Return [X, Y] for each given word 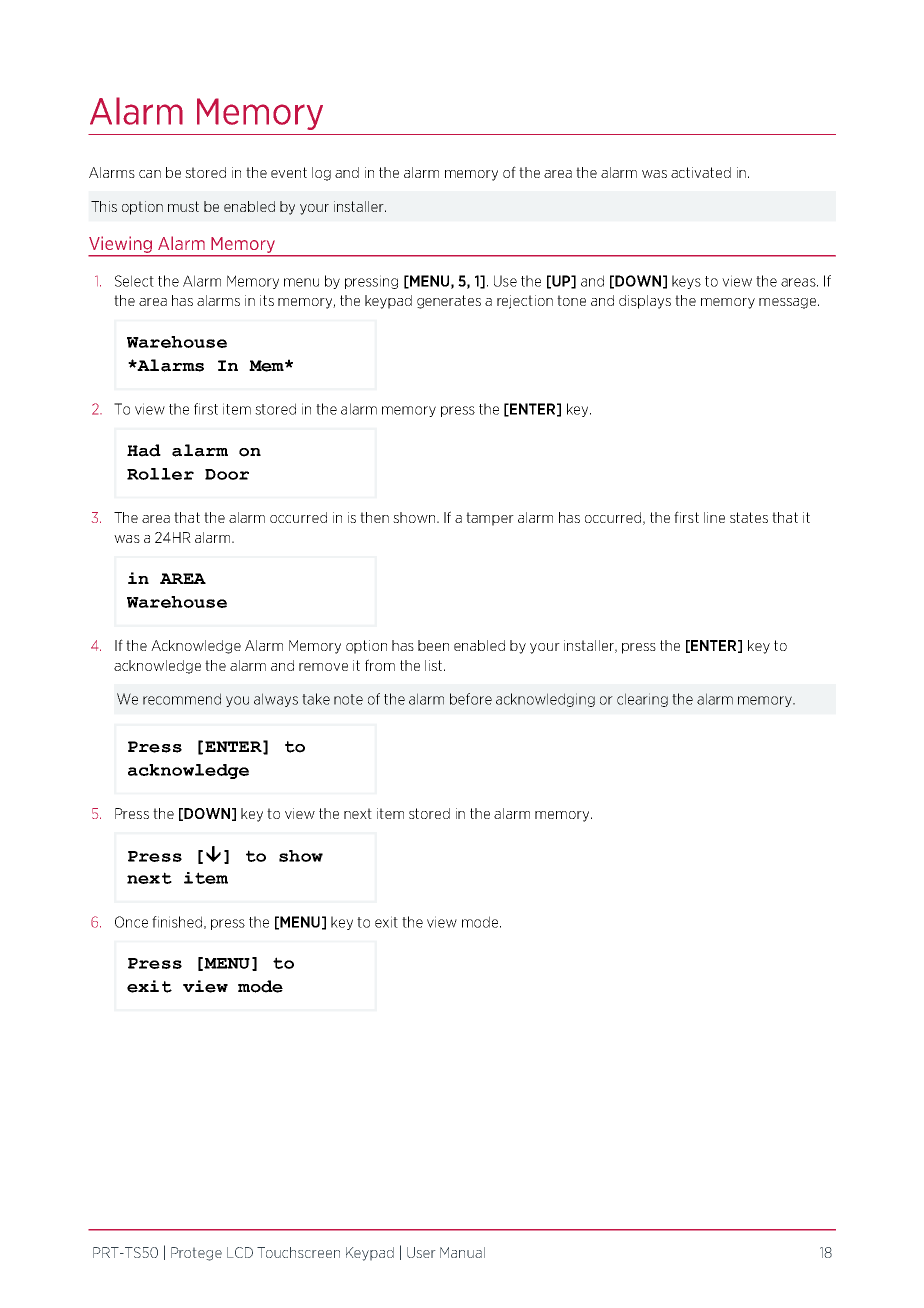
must [183, 206]
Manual [462, 1252]
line [714, 517]
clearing [642, 700]
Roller [160, 474]
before [471, 699]
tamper [490, 519]
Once [131, 922]
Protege [196, 1254]
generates [449, 302]
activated [701, 172]
